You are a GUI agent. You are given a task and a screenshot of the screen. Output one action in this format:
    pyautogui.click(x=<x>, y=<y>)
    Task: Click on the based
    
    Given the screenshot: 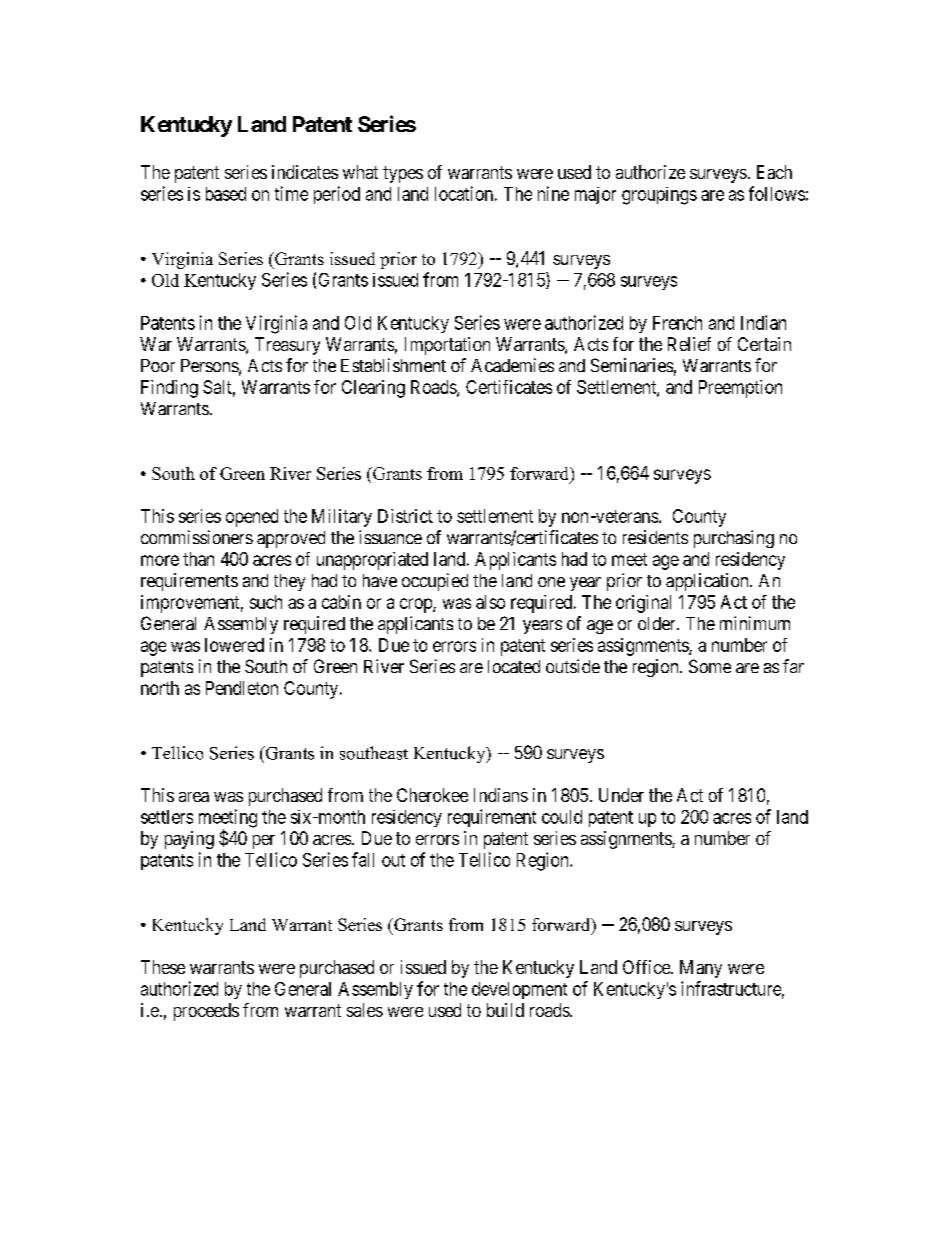 What is the action you would take?
    pyautogui.click(x=226, y=194)
